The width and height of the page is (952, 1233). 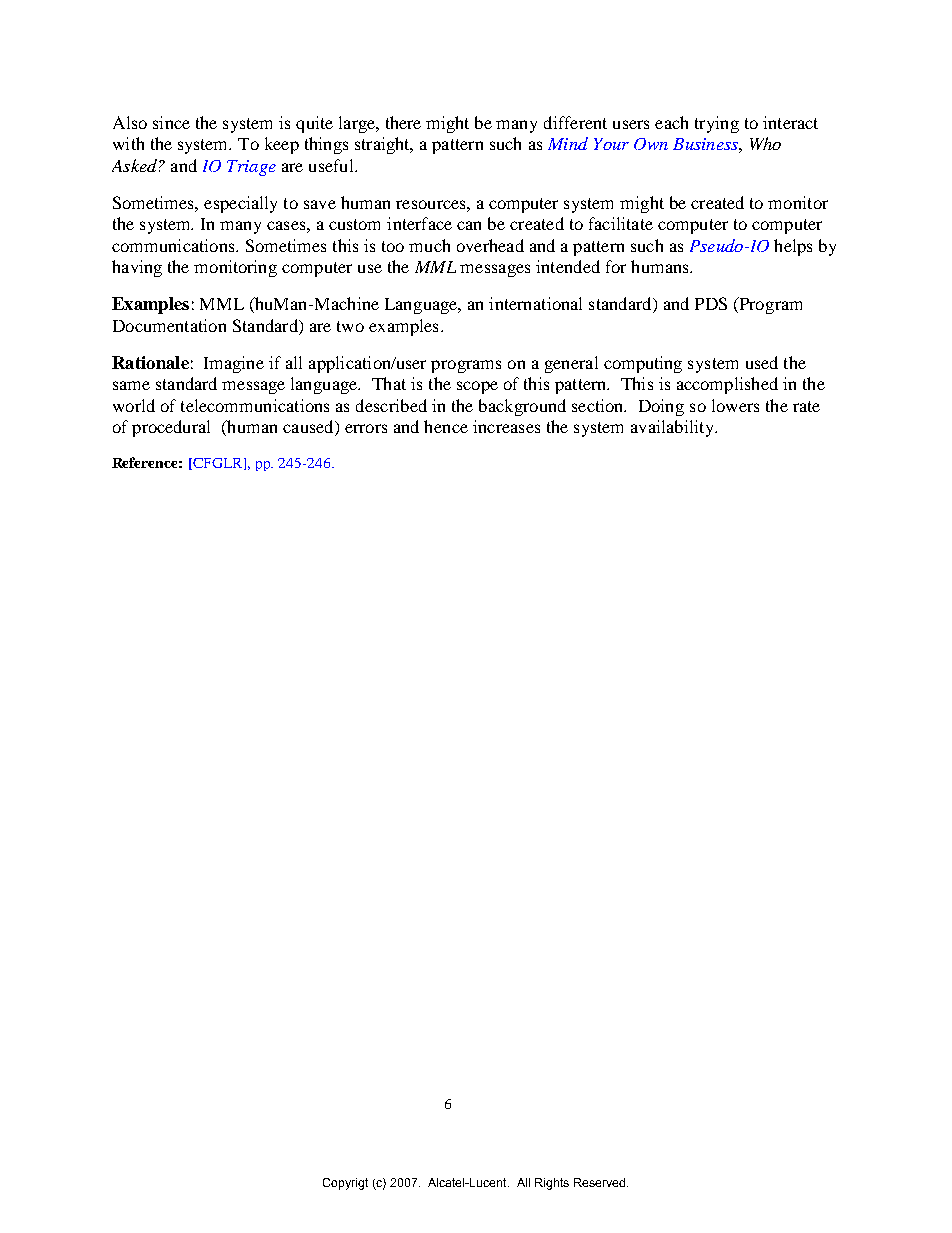 I want to click on Triage, so click(x=251, y=168).
